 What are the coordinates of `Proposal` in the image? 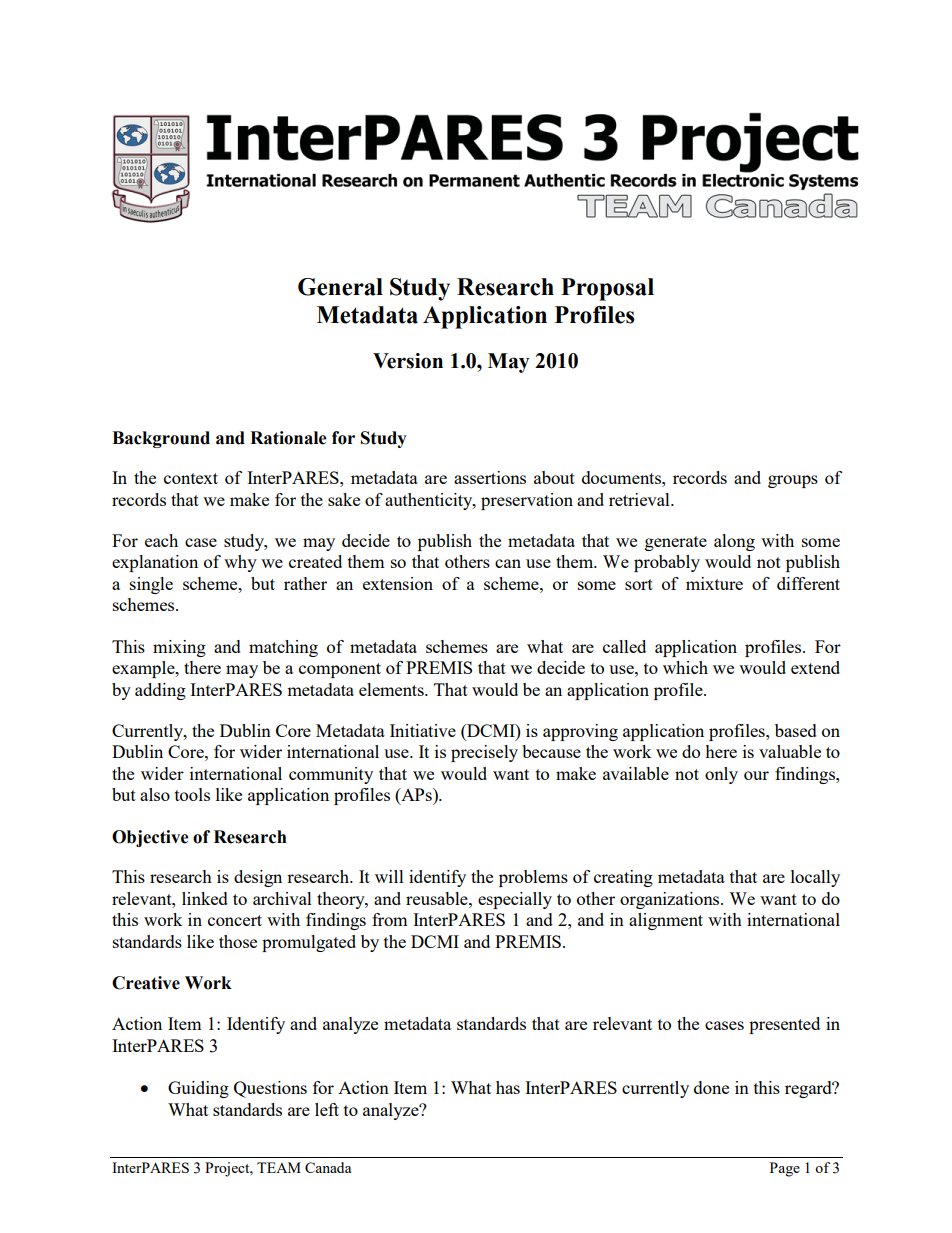 It's located at (607, 289).
